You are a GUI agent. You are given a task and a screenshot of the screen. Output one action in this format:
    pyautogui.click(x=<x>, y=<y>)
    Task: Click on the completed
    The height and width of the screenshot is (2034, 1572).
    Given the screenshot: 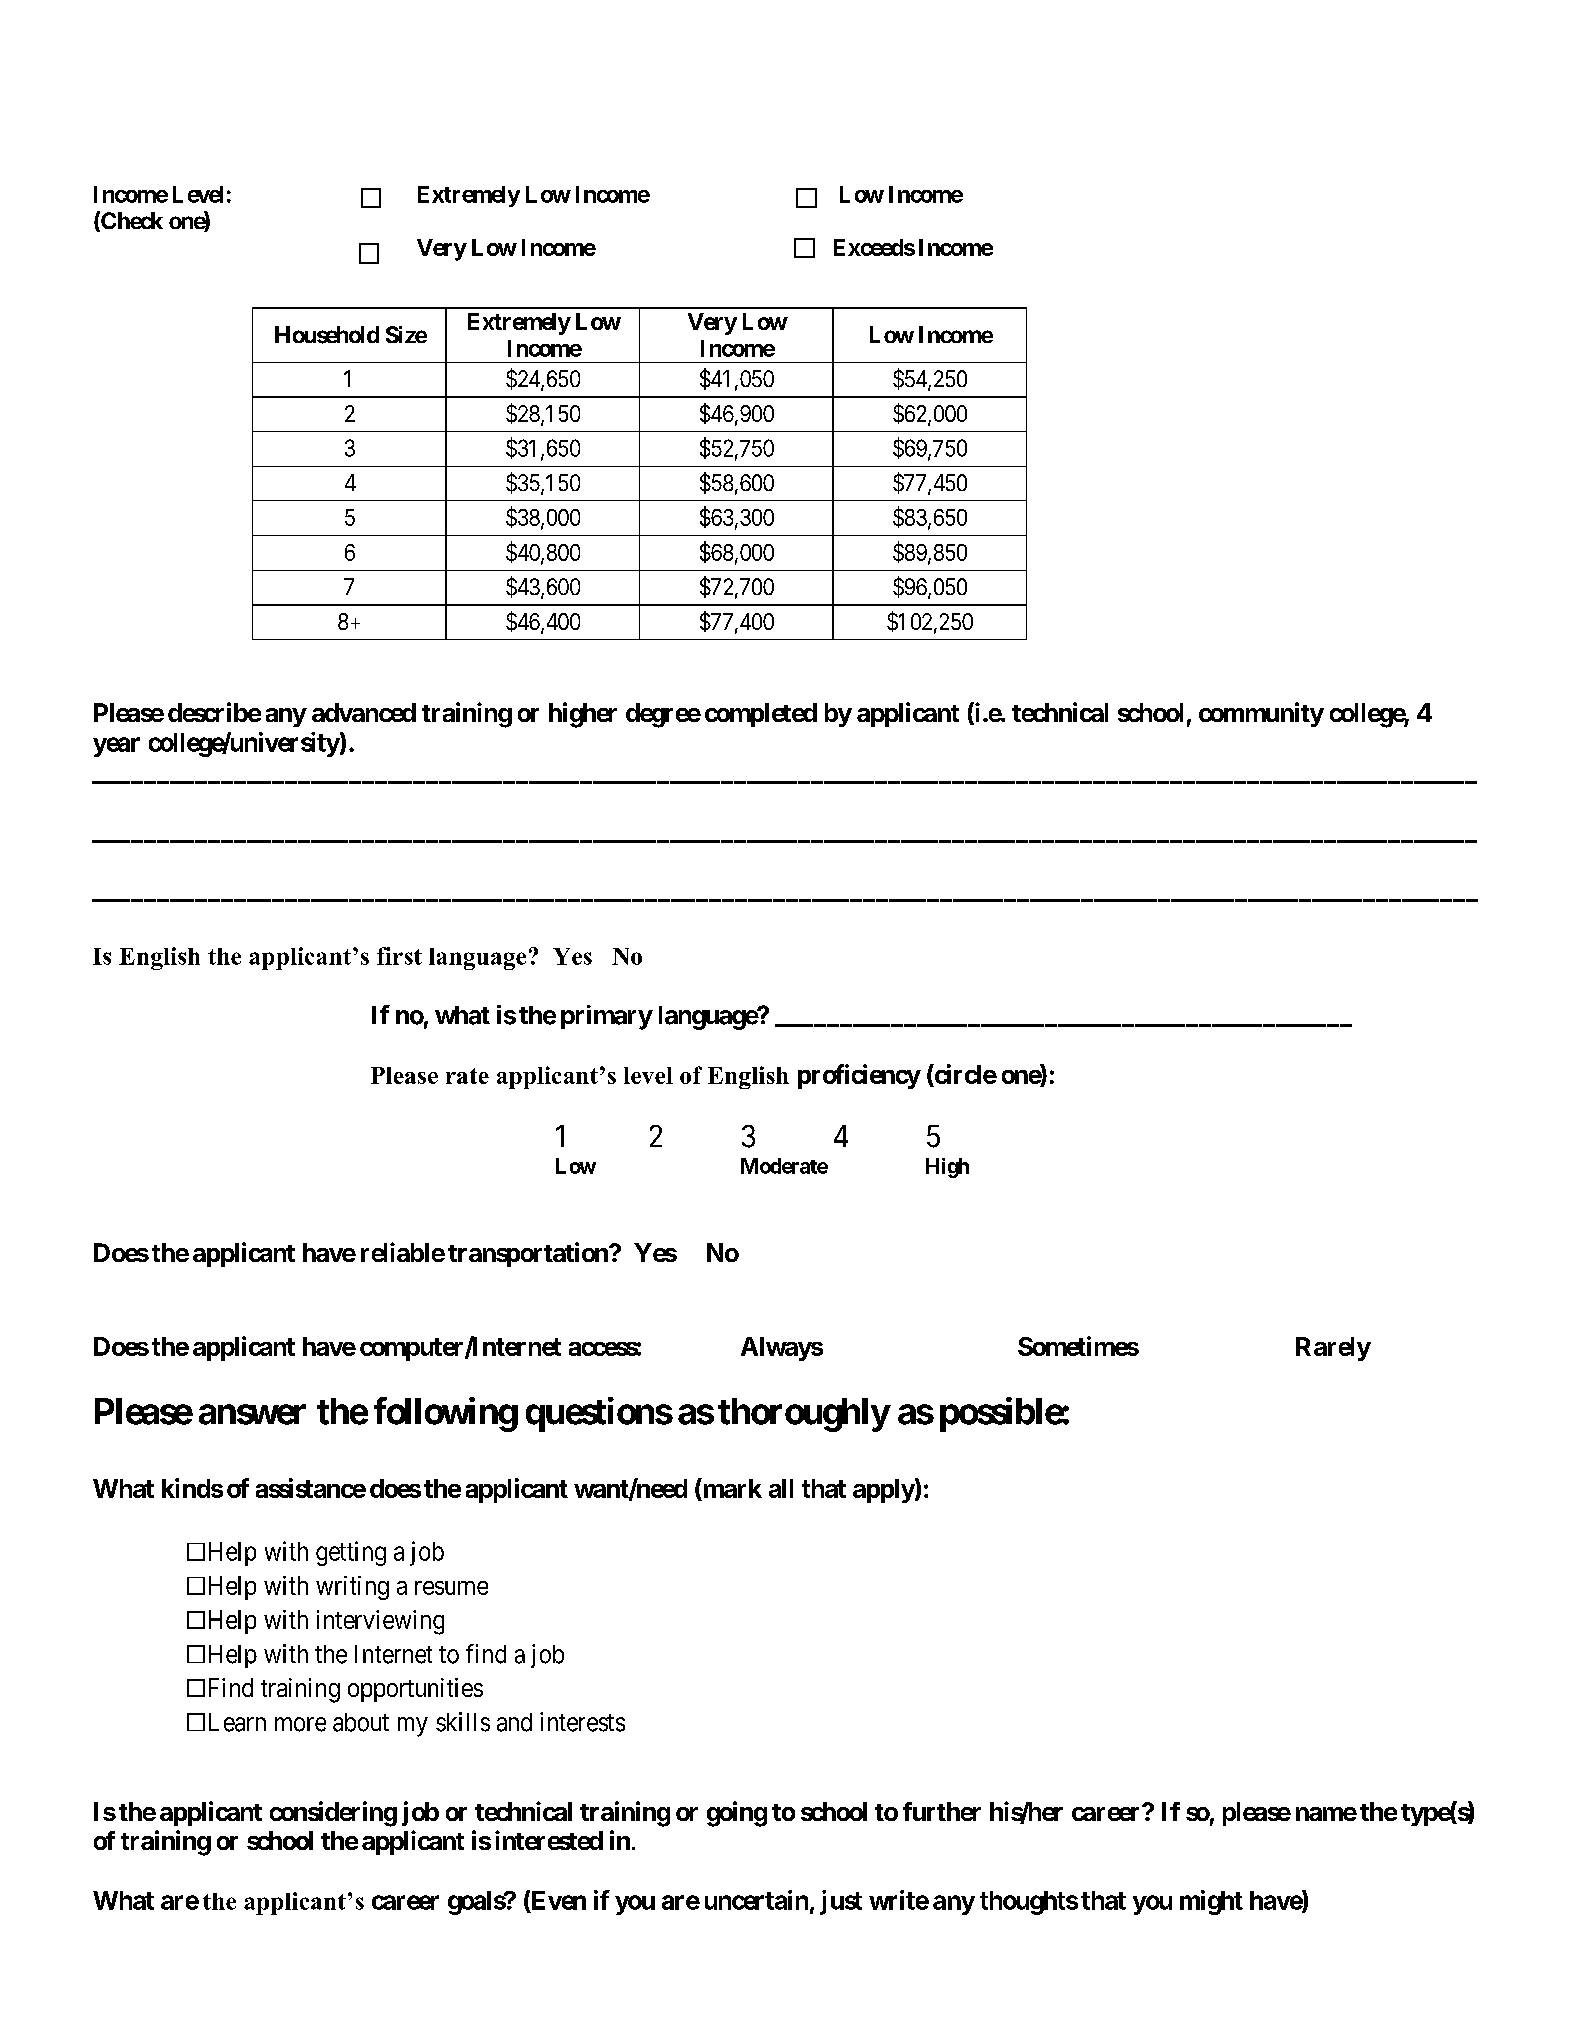 What is the action you would take?
    pyautogui.click(x=761, y=715)
